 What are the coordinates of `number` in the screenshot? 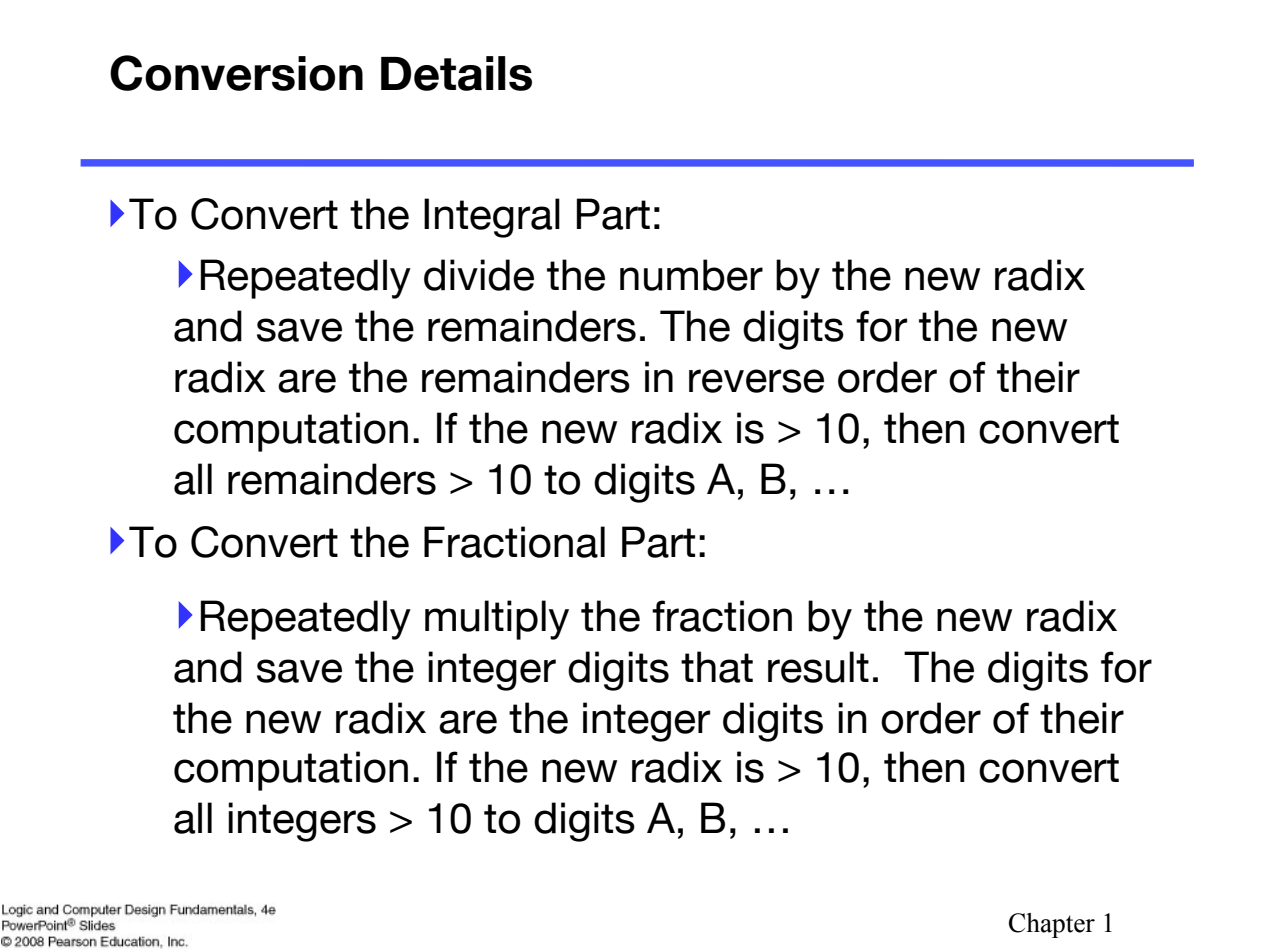 It's located at (691, 275).
